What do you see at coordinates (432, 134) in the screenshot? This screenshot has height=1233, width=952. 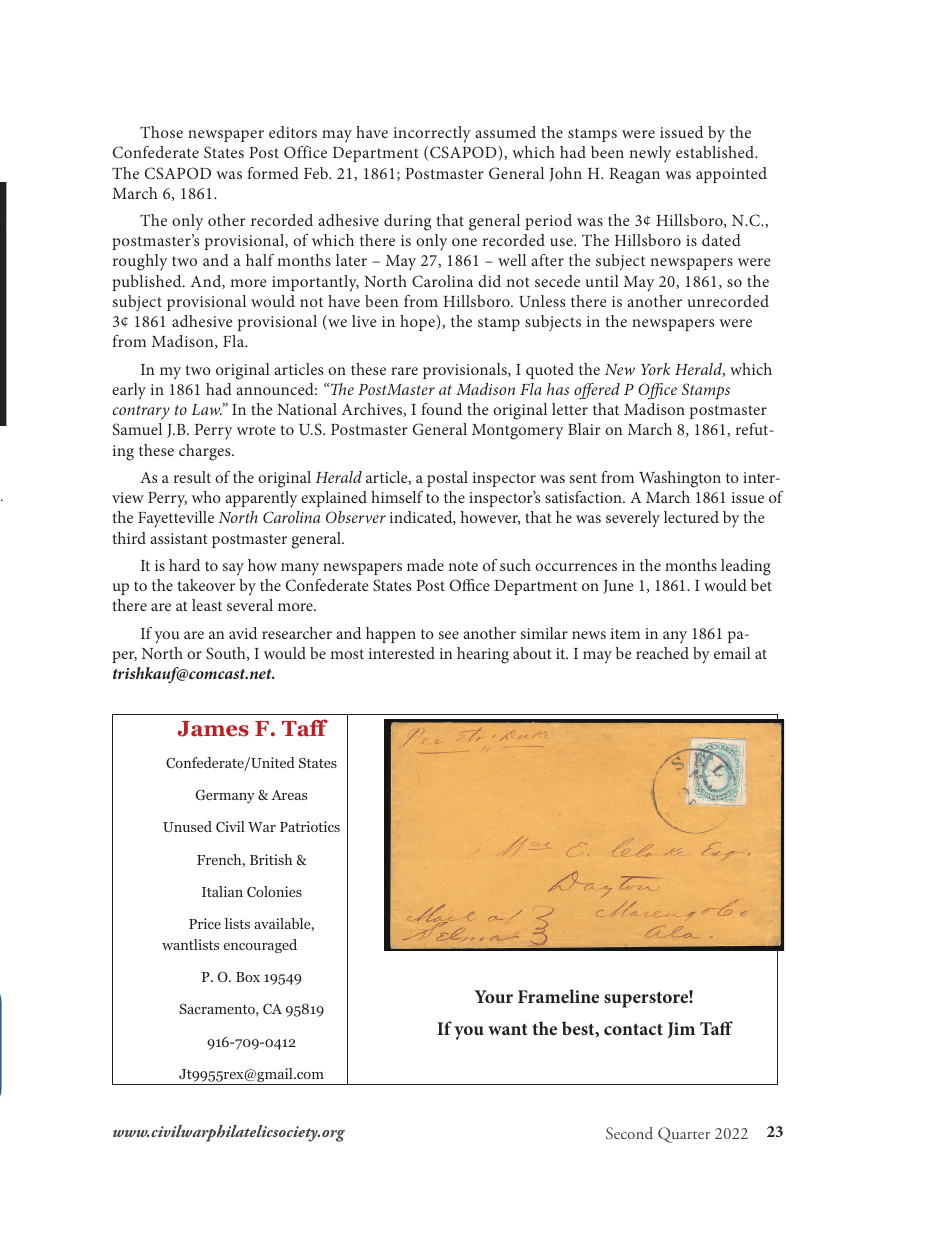 I see `incorrectly` at bounding box center [432, 134].
